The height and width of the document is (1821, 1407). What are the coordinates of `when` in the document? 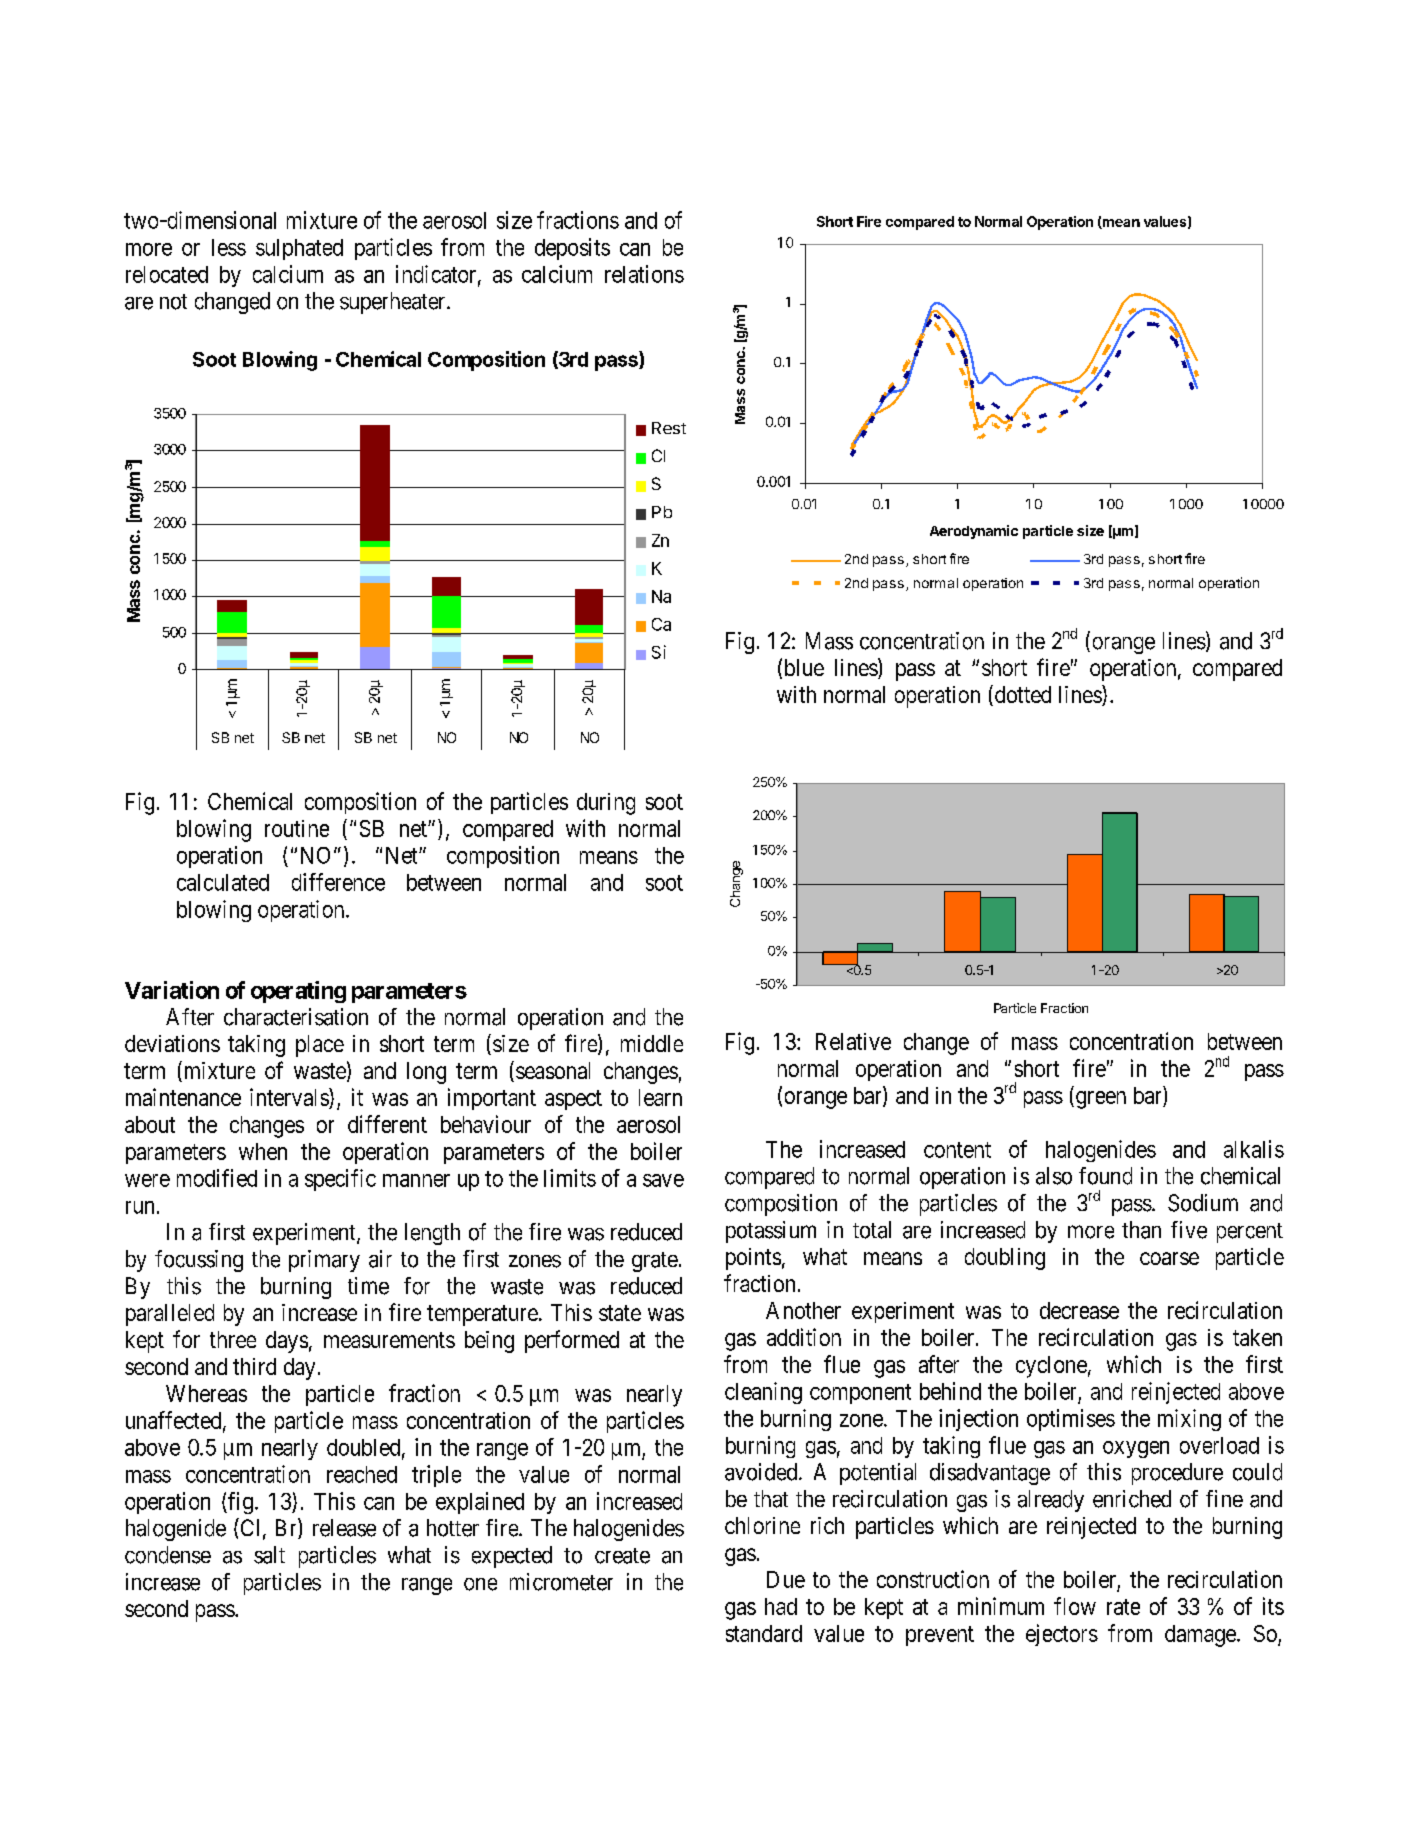 It's located at (263, 1151).
